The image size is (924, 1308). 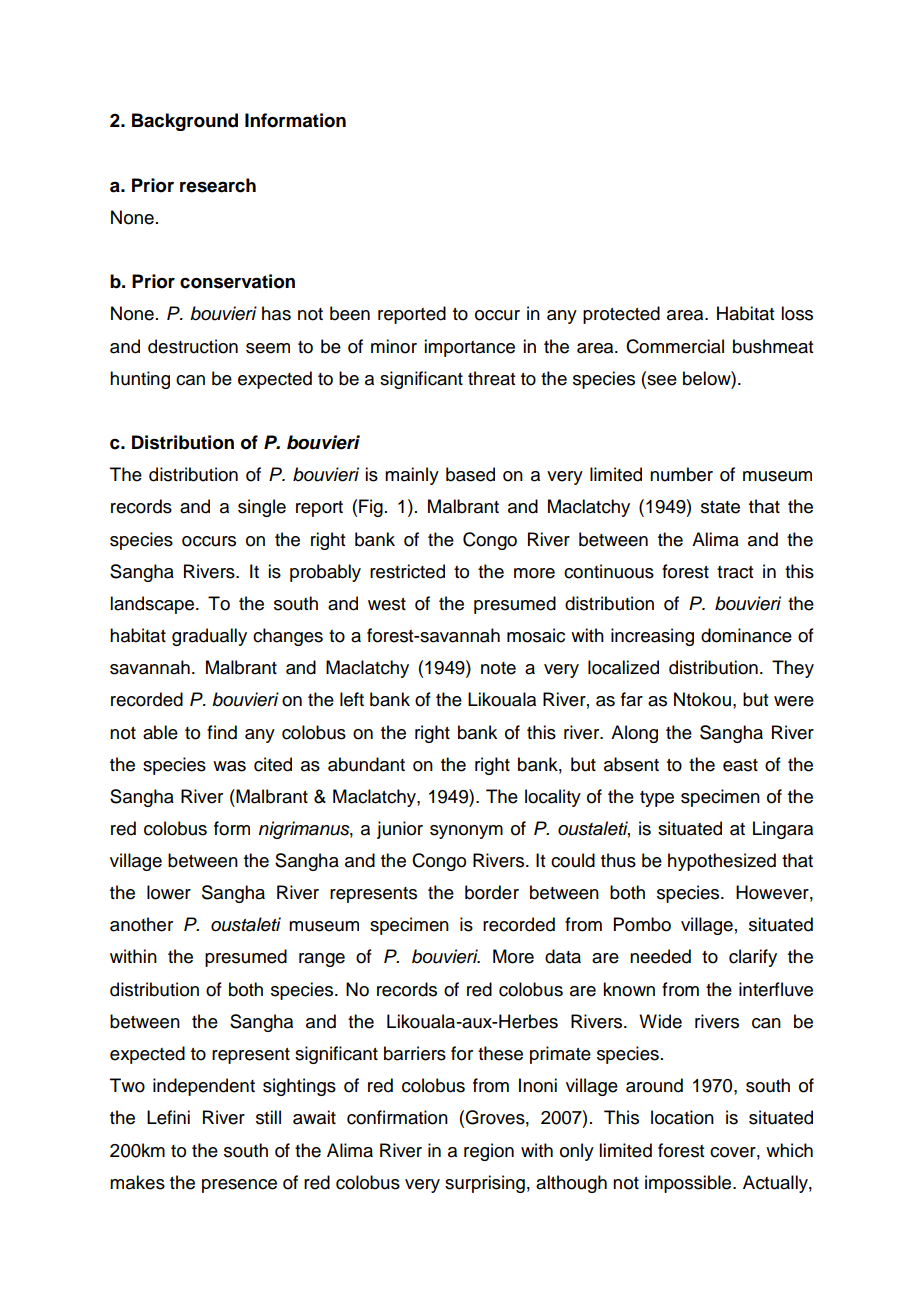 What do you see at coordinates (193, 346) in the page?
I see `destruction` at bounding box center [193, 346].
